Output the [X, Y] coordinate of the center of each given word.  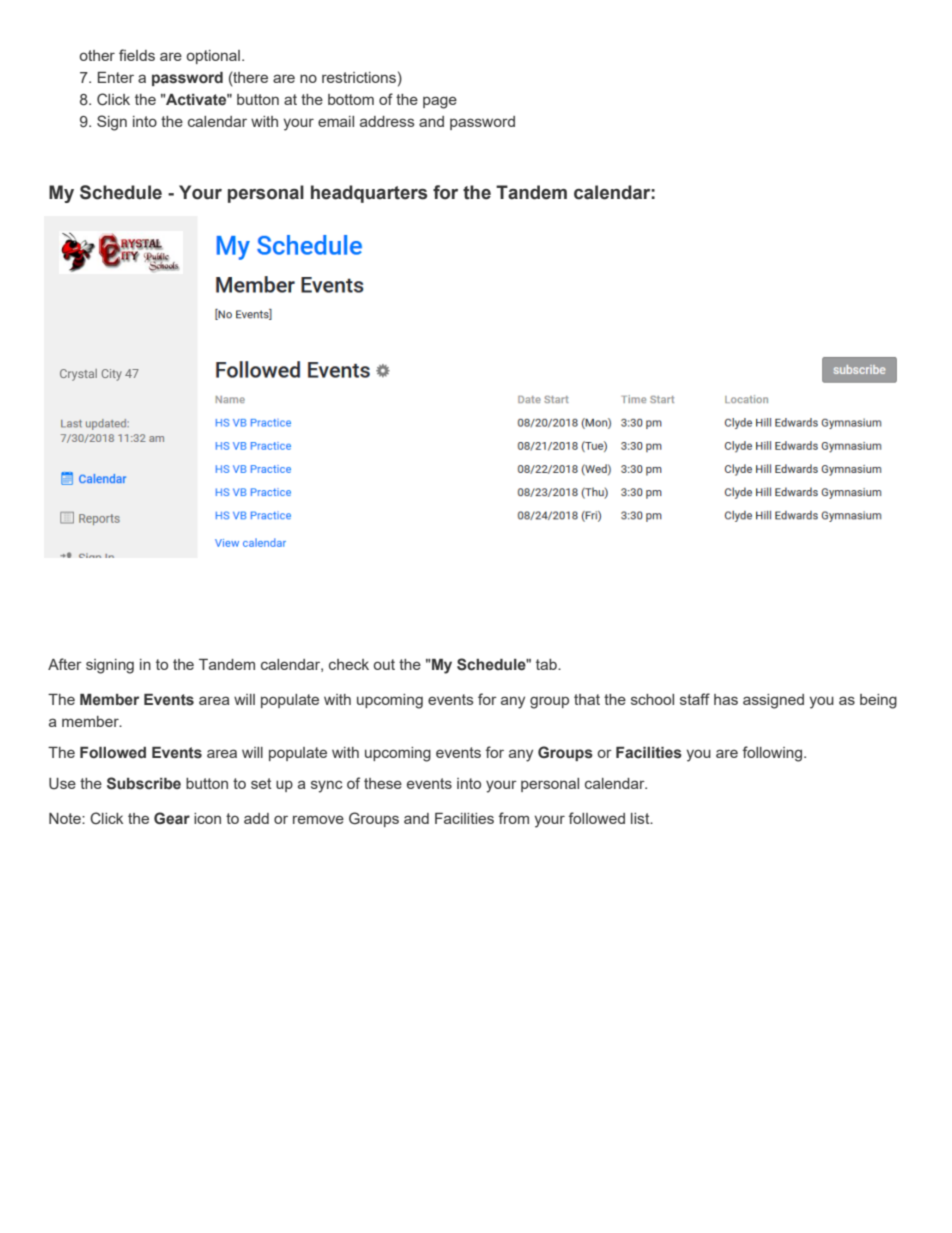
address [387, 121]
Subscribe [144, 783]
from [513, 818]
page [440, 102]
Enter [116, 77]
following [773, 754]
